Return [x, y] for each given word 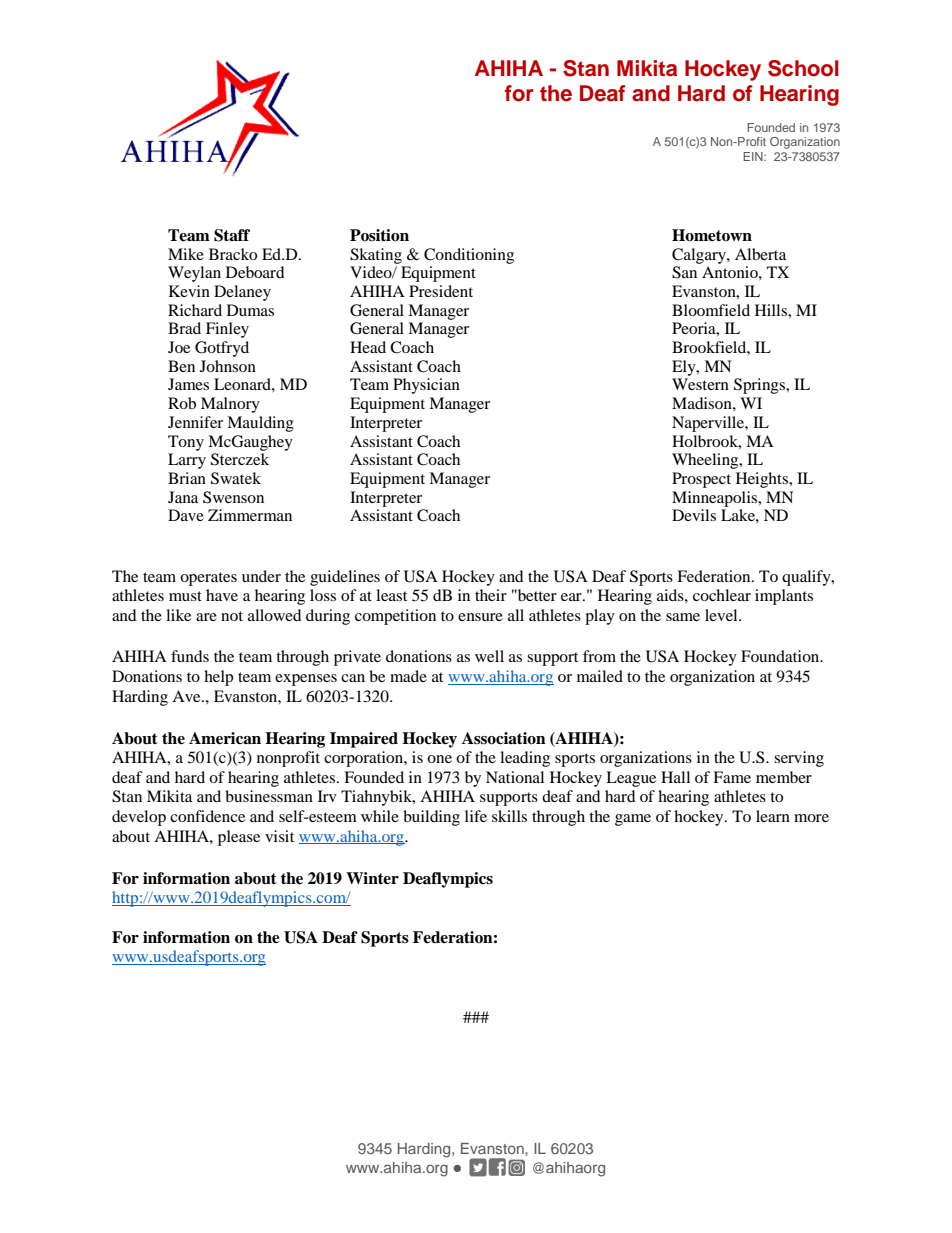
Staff [232, 235]
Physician [426, 386]
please [239, 838]
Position [379, 235]
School [803, 68]
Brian [187, 478]
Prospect [701, 480]
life [476, 816]
